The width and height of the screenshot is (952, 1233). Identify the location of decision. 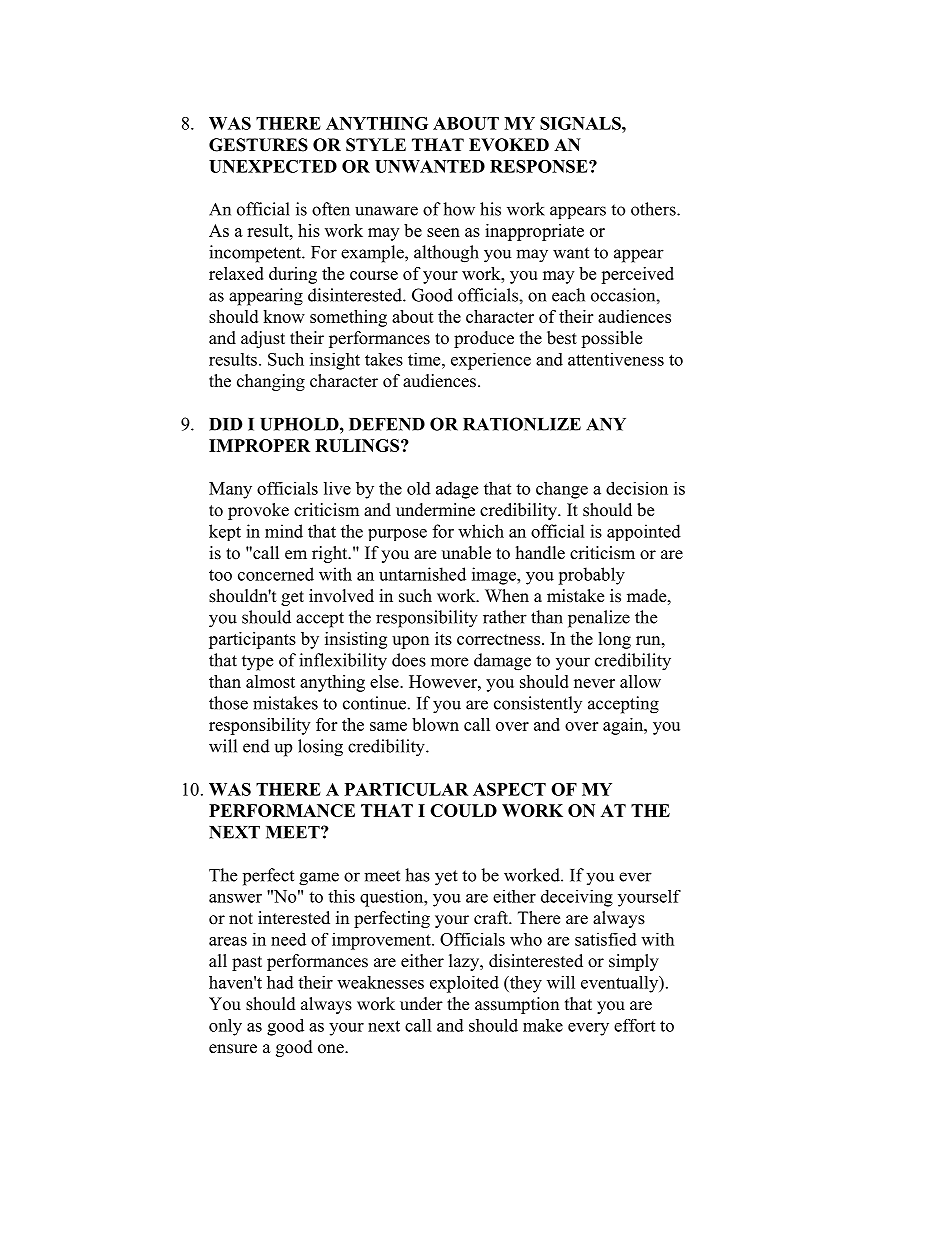
(637, 488).
